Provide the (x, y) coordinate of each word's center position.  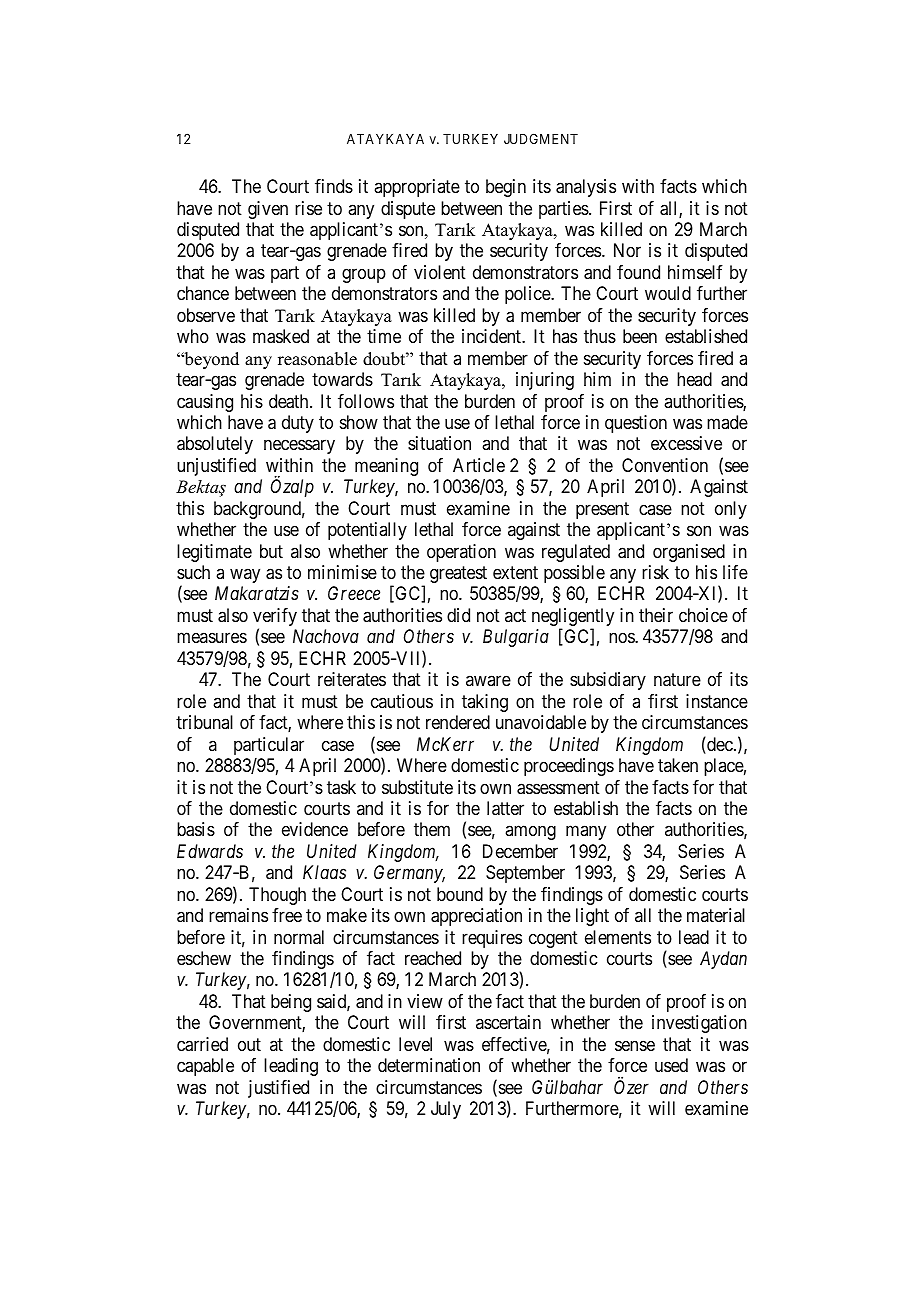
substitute (417, 787)
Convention (665, 465)
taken (678, 765)
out (249, 1044)
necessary (299, 447)
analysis (586, 188)
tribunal (204, 722)
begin (506, 188)
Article (479, 465)
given (268, 210)
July (446, 1110)
